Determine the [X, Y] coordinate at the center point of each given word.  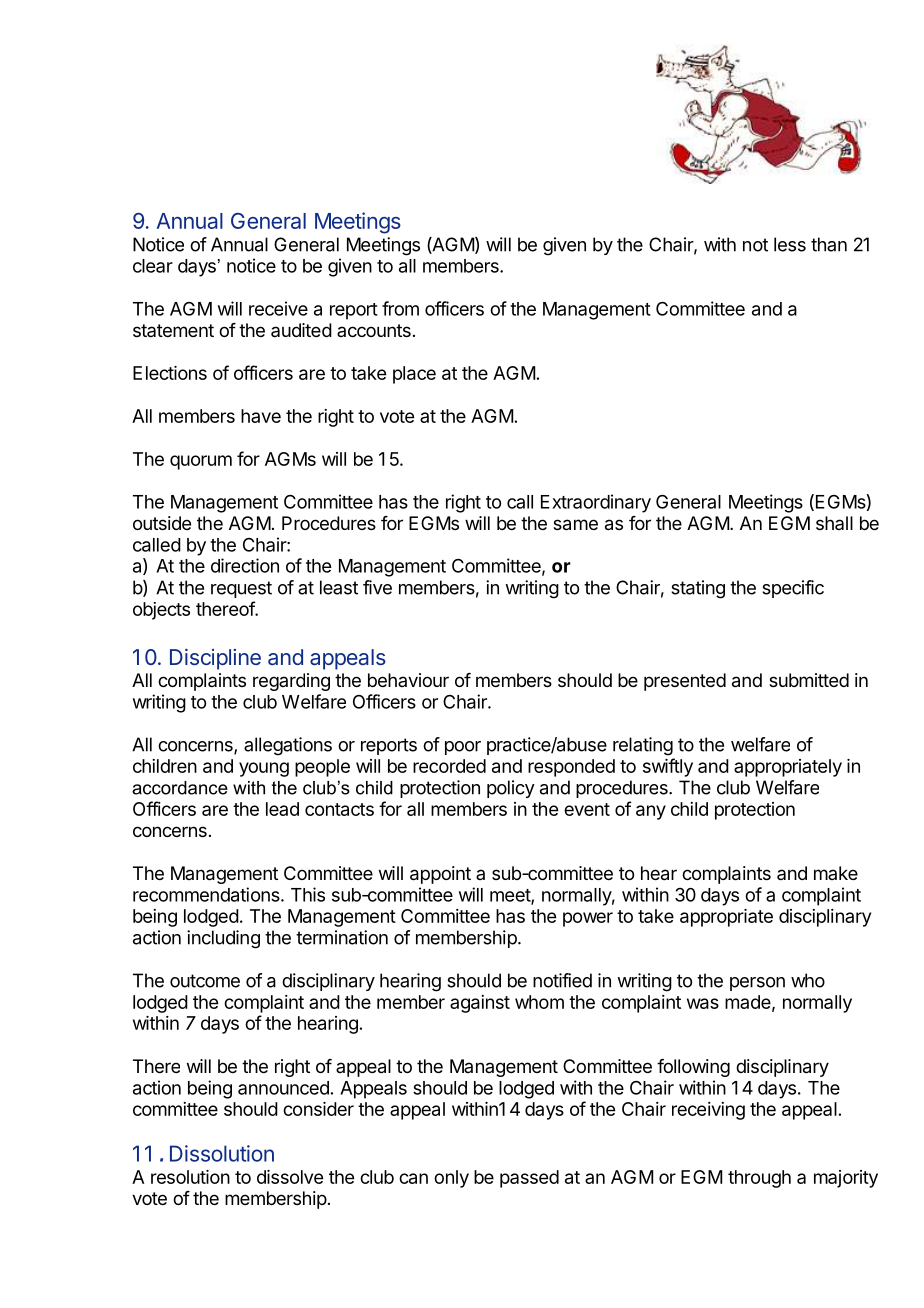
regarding [291, 682]
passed [529, 1179]
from [400, 308]
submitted [809, 680]
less [790, 244]
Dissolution [222, 1153]
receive [278, 308]
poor [463, 748]
